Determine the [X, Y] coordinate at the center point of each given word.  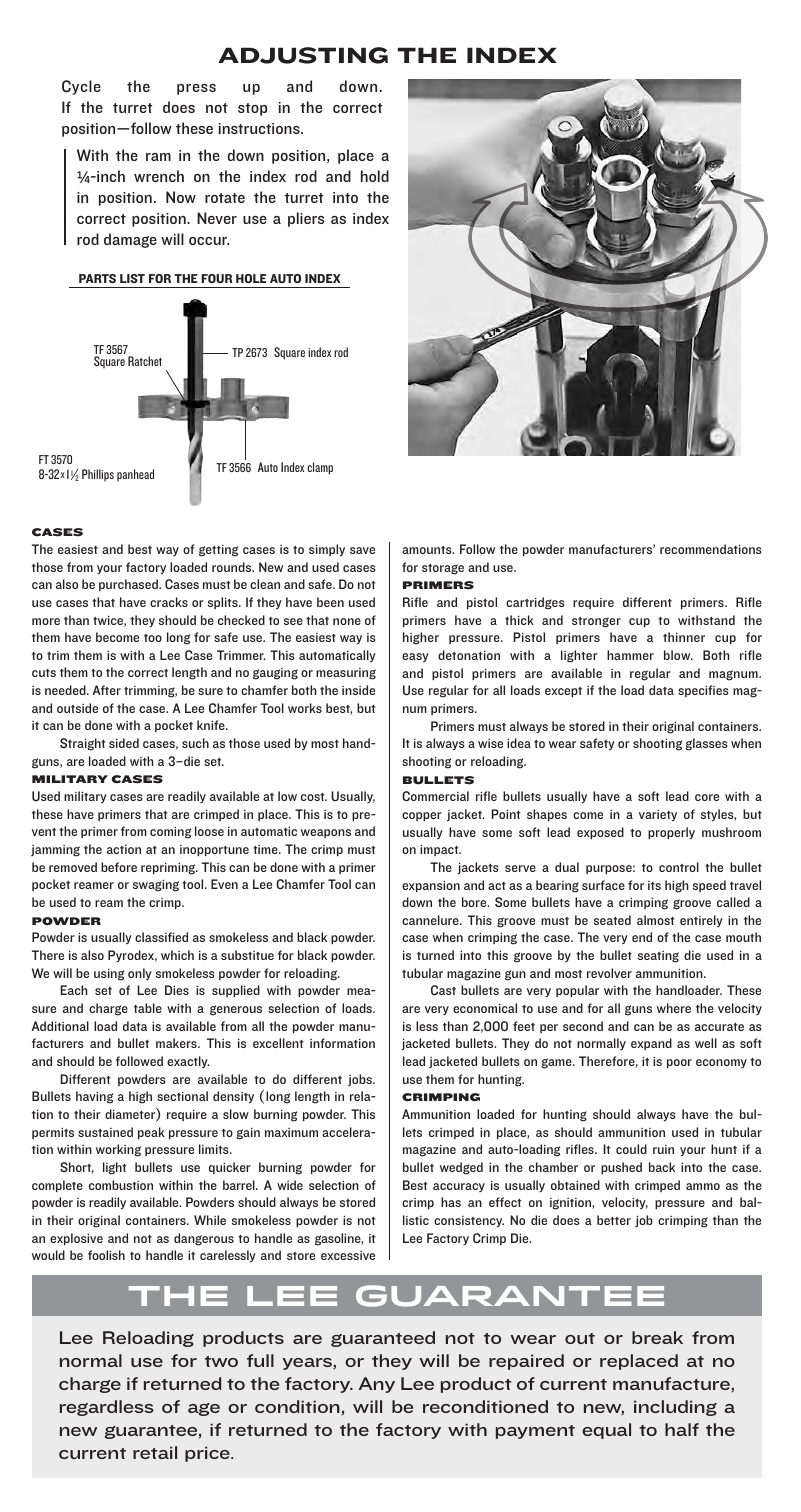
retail [155, 1452]
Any [376, 1385]
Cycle [81, 87]
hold [375, 176]
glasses [706, 744]
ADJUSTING [303, 55]
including [675, 1408]
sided [124, 743]
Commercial [435, 796]
